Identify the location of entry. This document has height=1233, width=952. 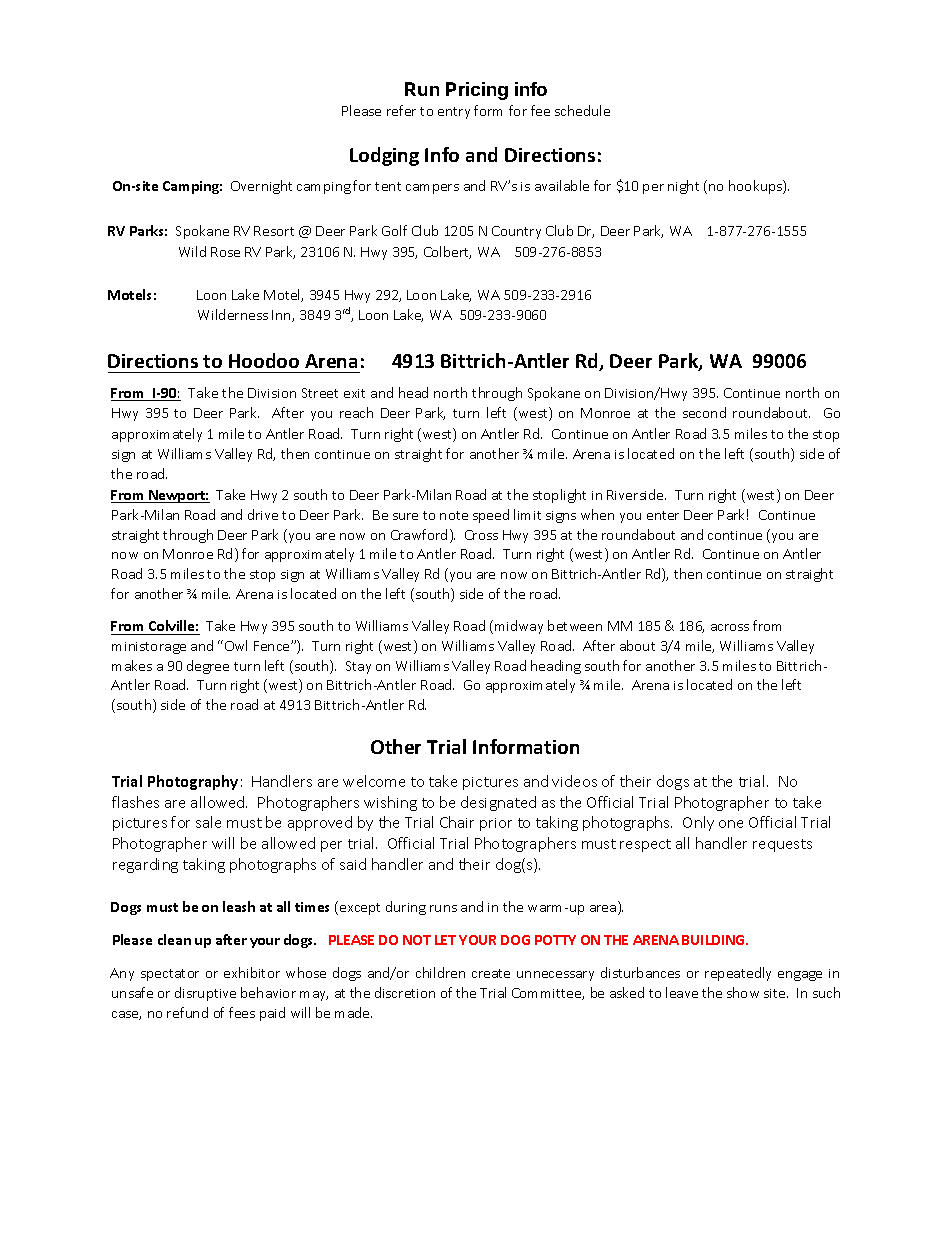
(454, 113).
